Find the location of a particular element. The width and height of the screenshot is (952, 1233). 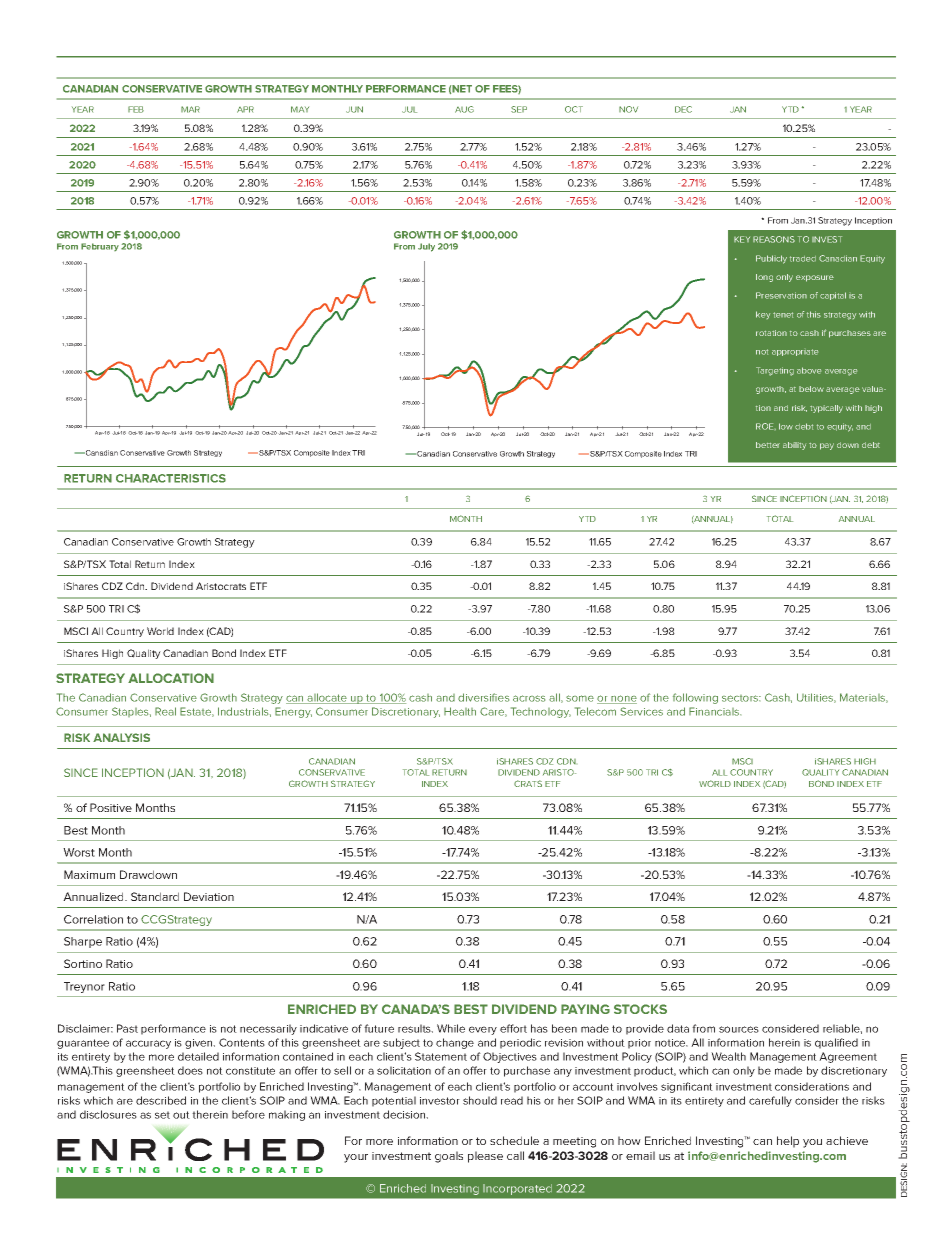

AUG is located at coordinates (464, 109).
